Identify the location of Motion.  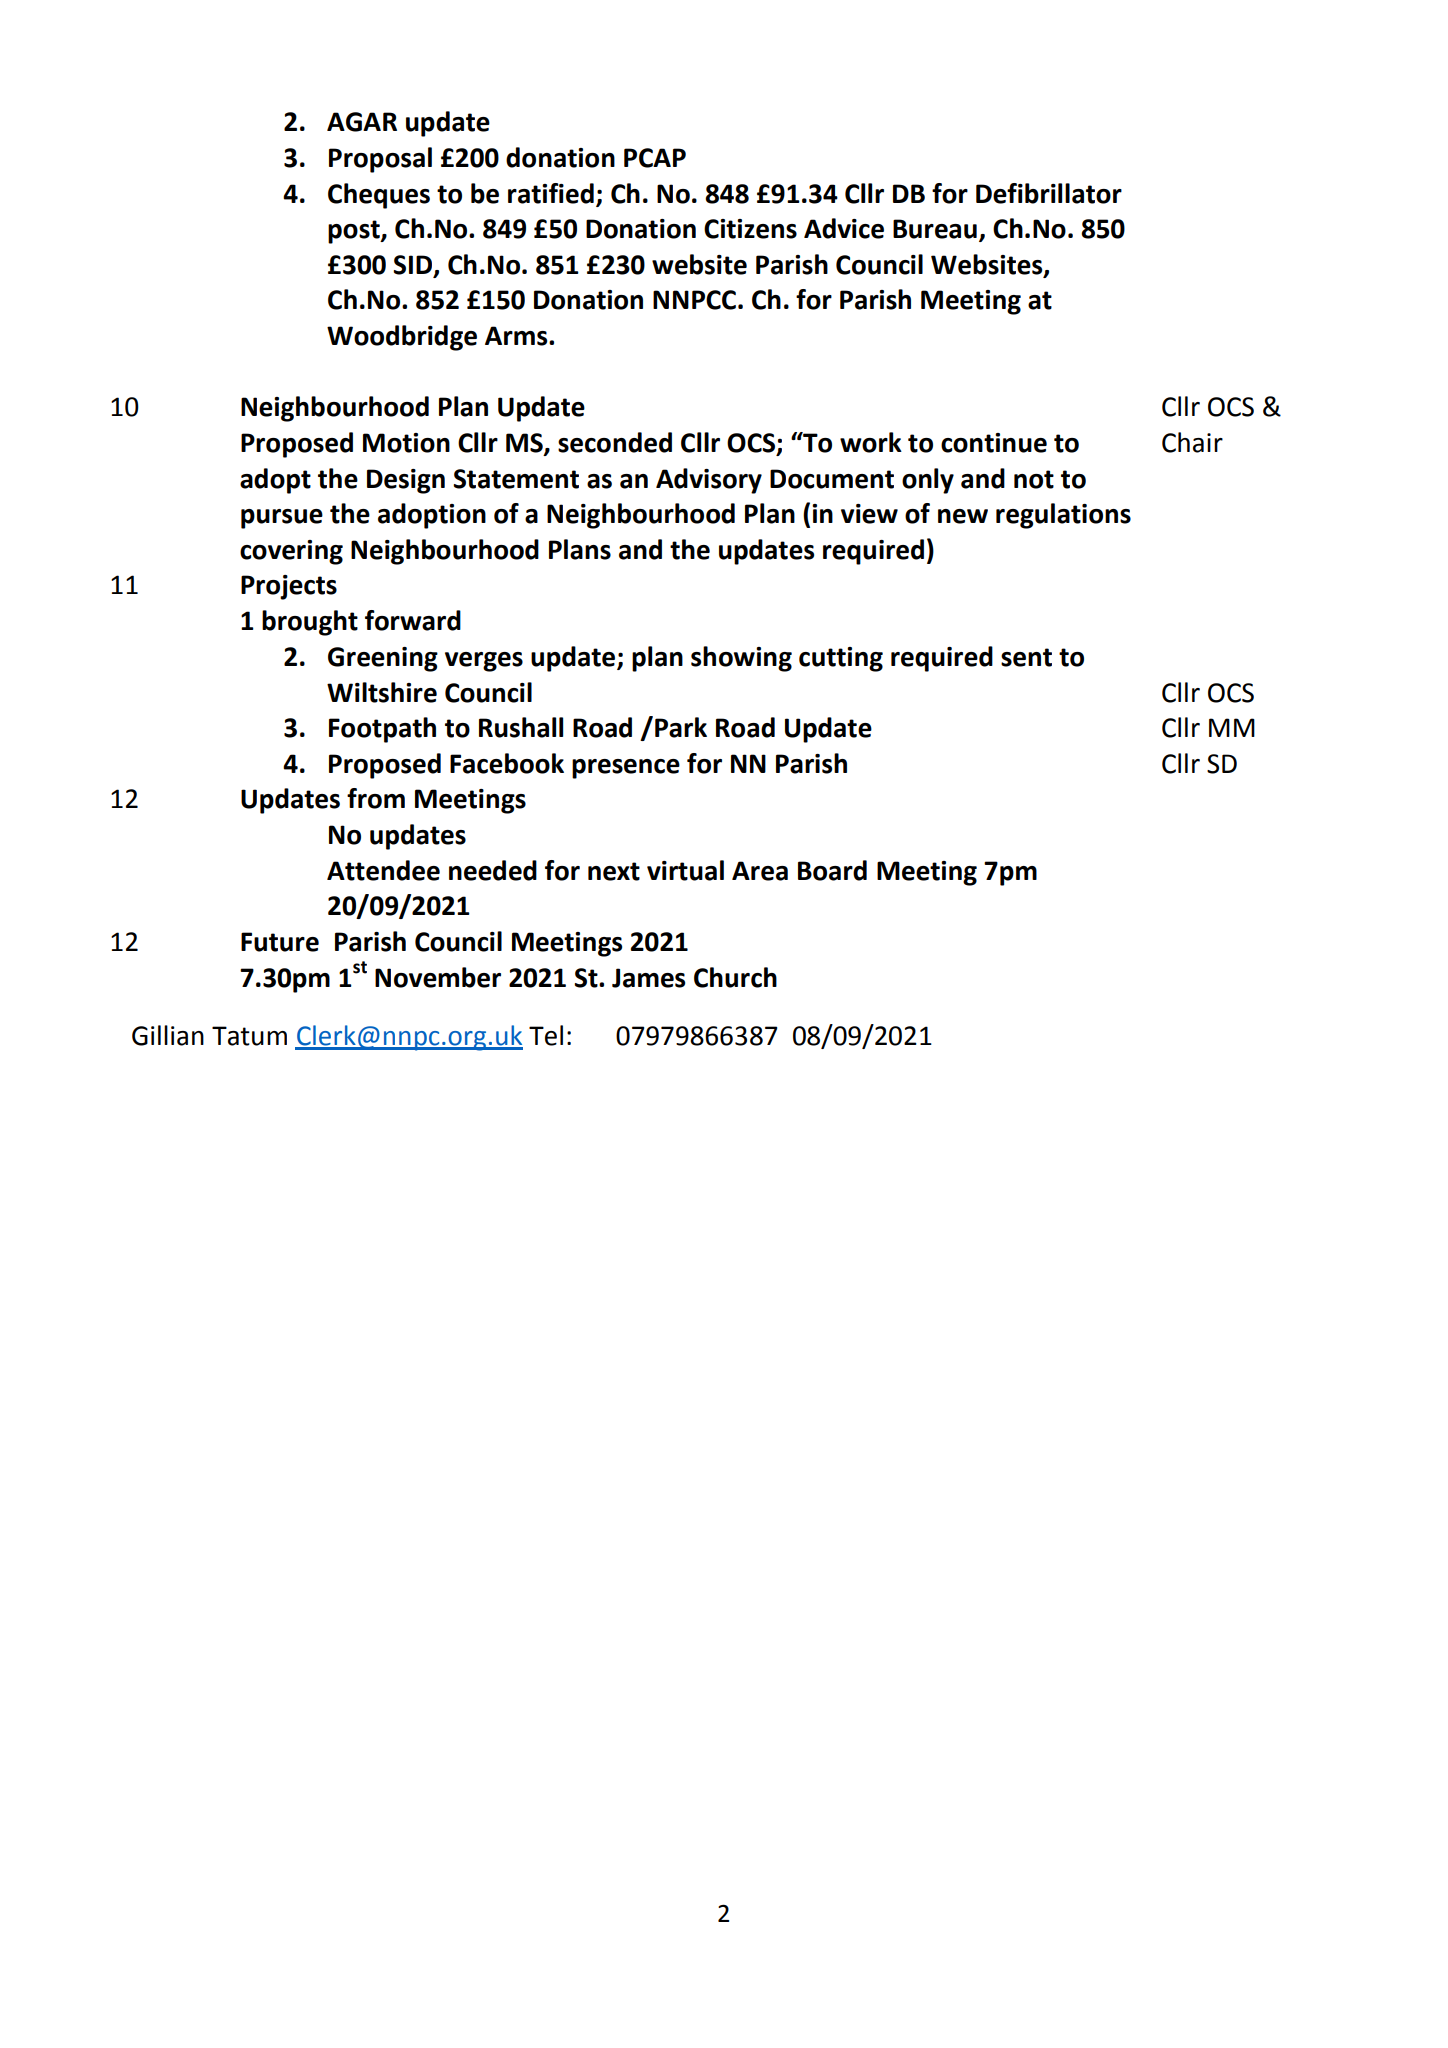
(406, 443).
